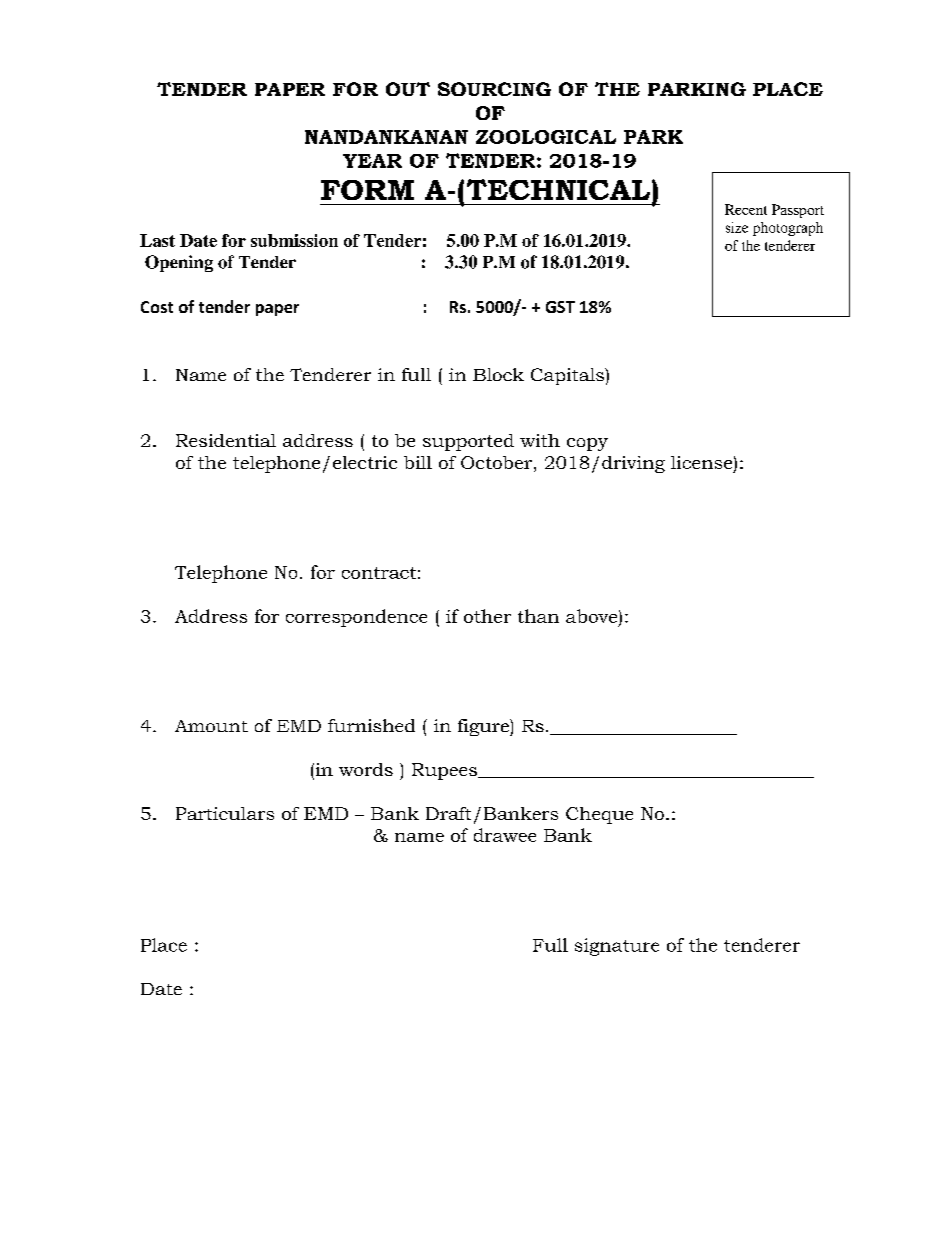 The image size is (952, 1233). What do you see at coordinates (737, 227) in the document?
I see `size` at bounding box center [737, 227].
